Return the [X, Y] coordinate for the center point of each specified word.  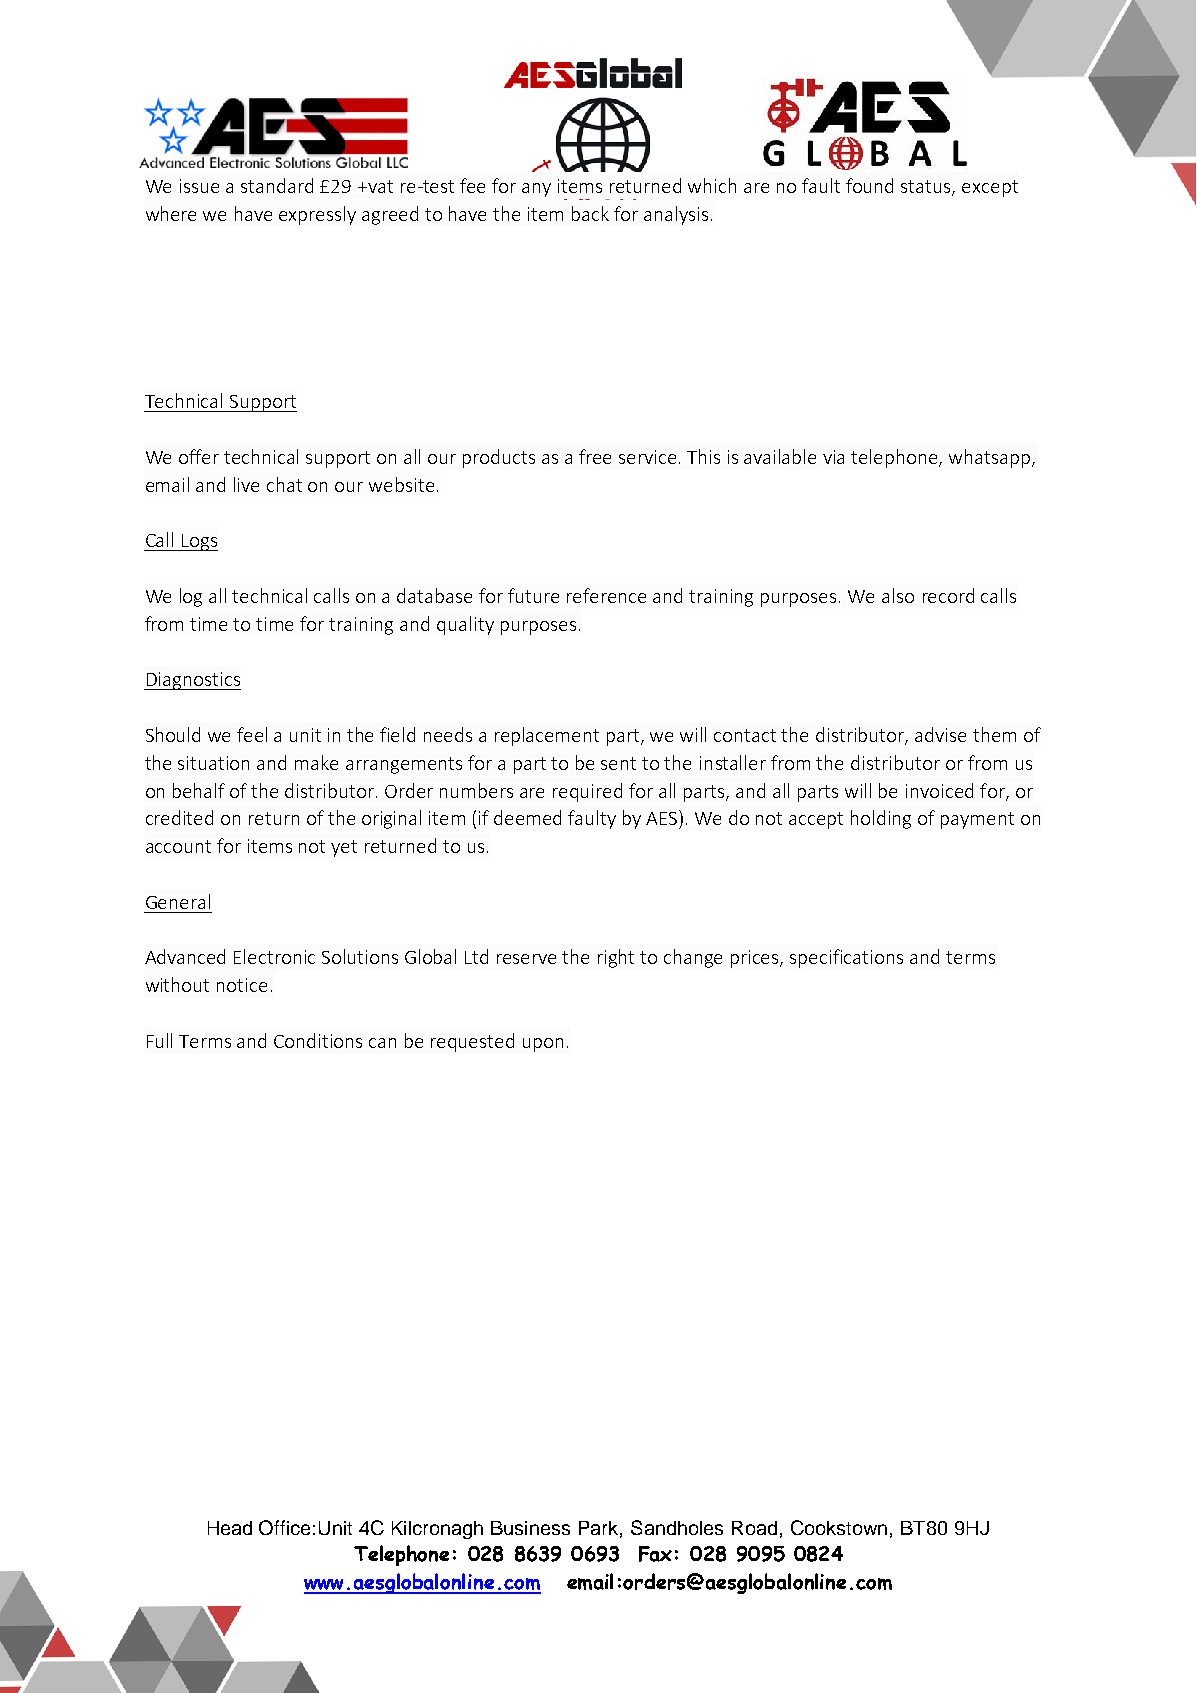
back [590, 213]
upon [543, 1045]
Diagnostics [192, 681]
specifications [846, 958]
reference [606, 595]
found [869, 185]
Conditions [318, 1040]
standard [277, 185]
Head [230, 1528]
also [898, 595]
